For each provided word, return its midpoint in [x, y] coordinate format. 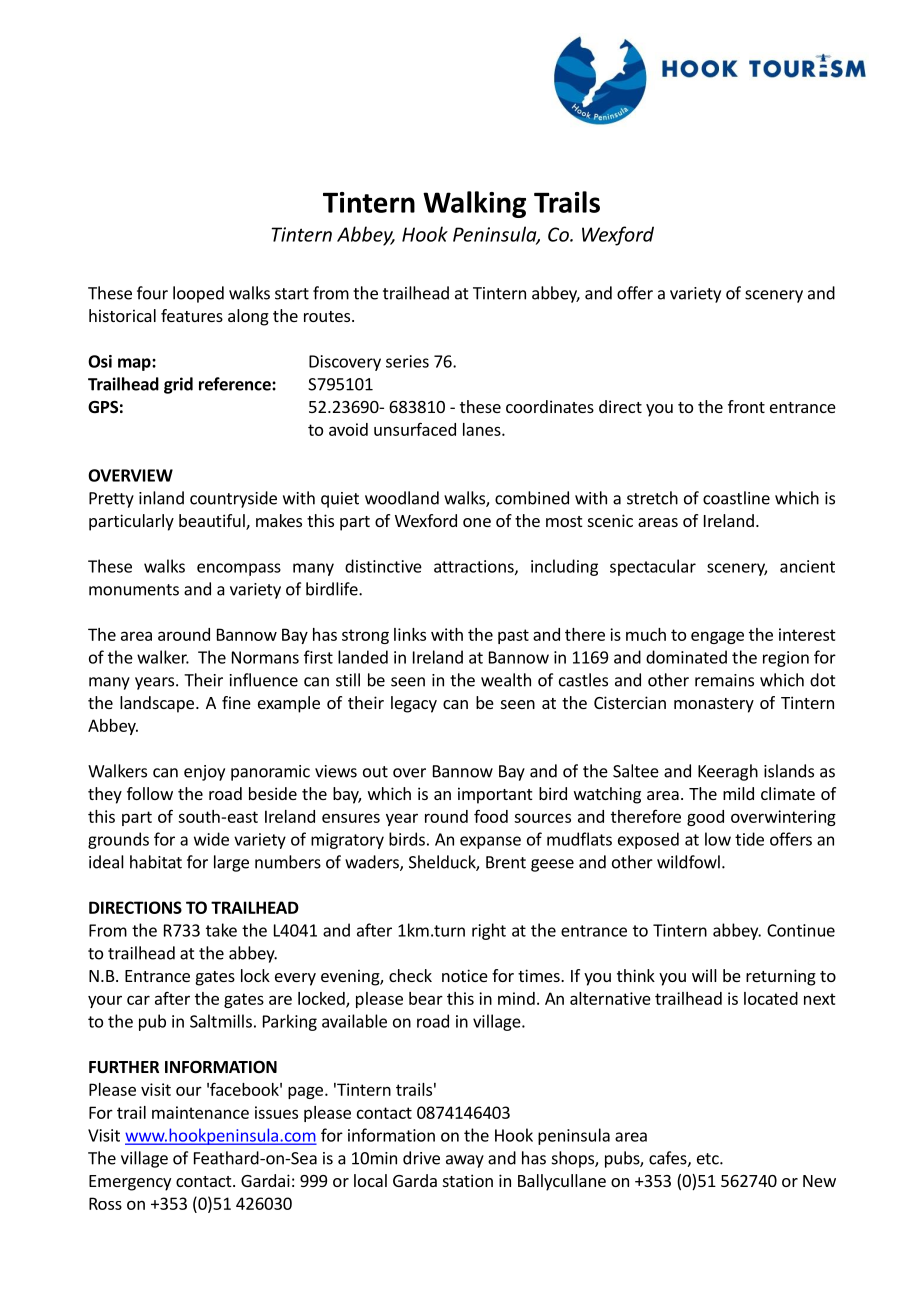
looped [198, 294]
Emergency [130, 1183]
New [819, 1181]
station [468, 1180]
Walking [474, 204]
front [746, 406]
